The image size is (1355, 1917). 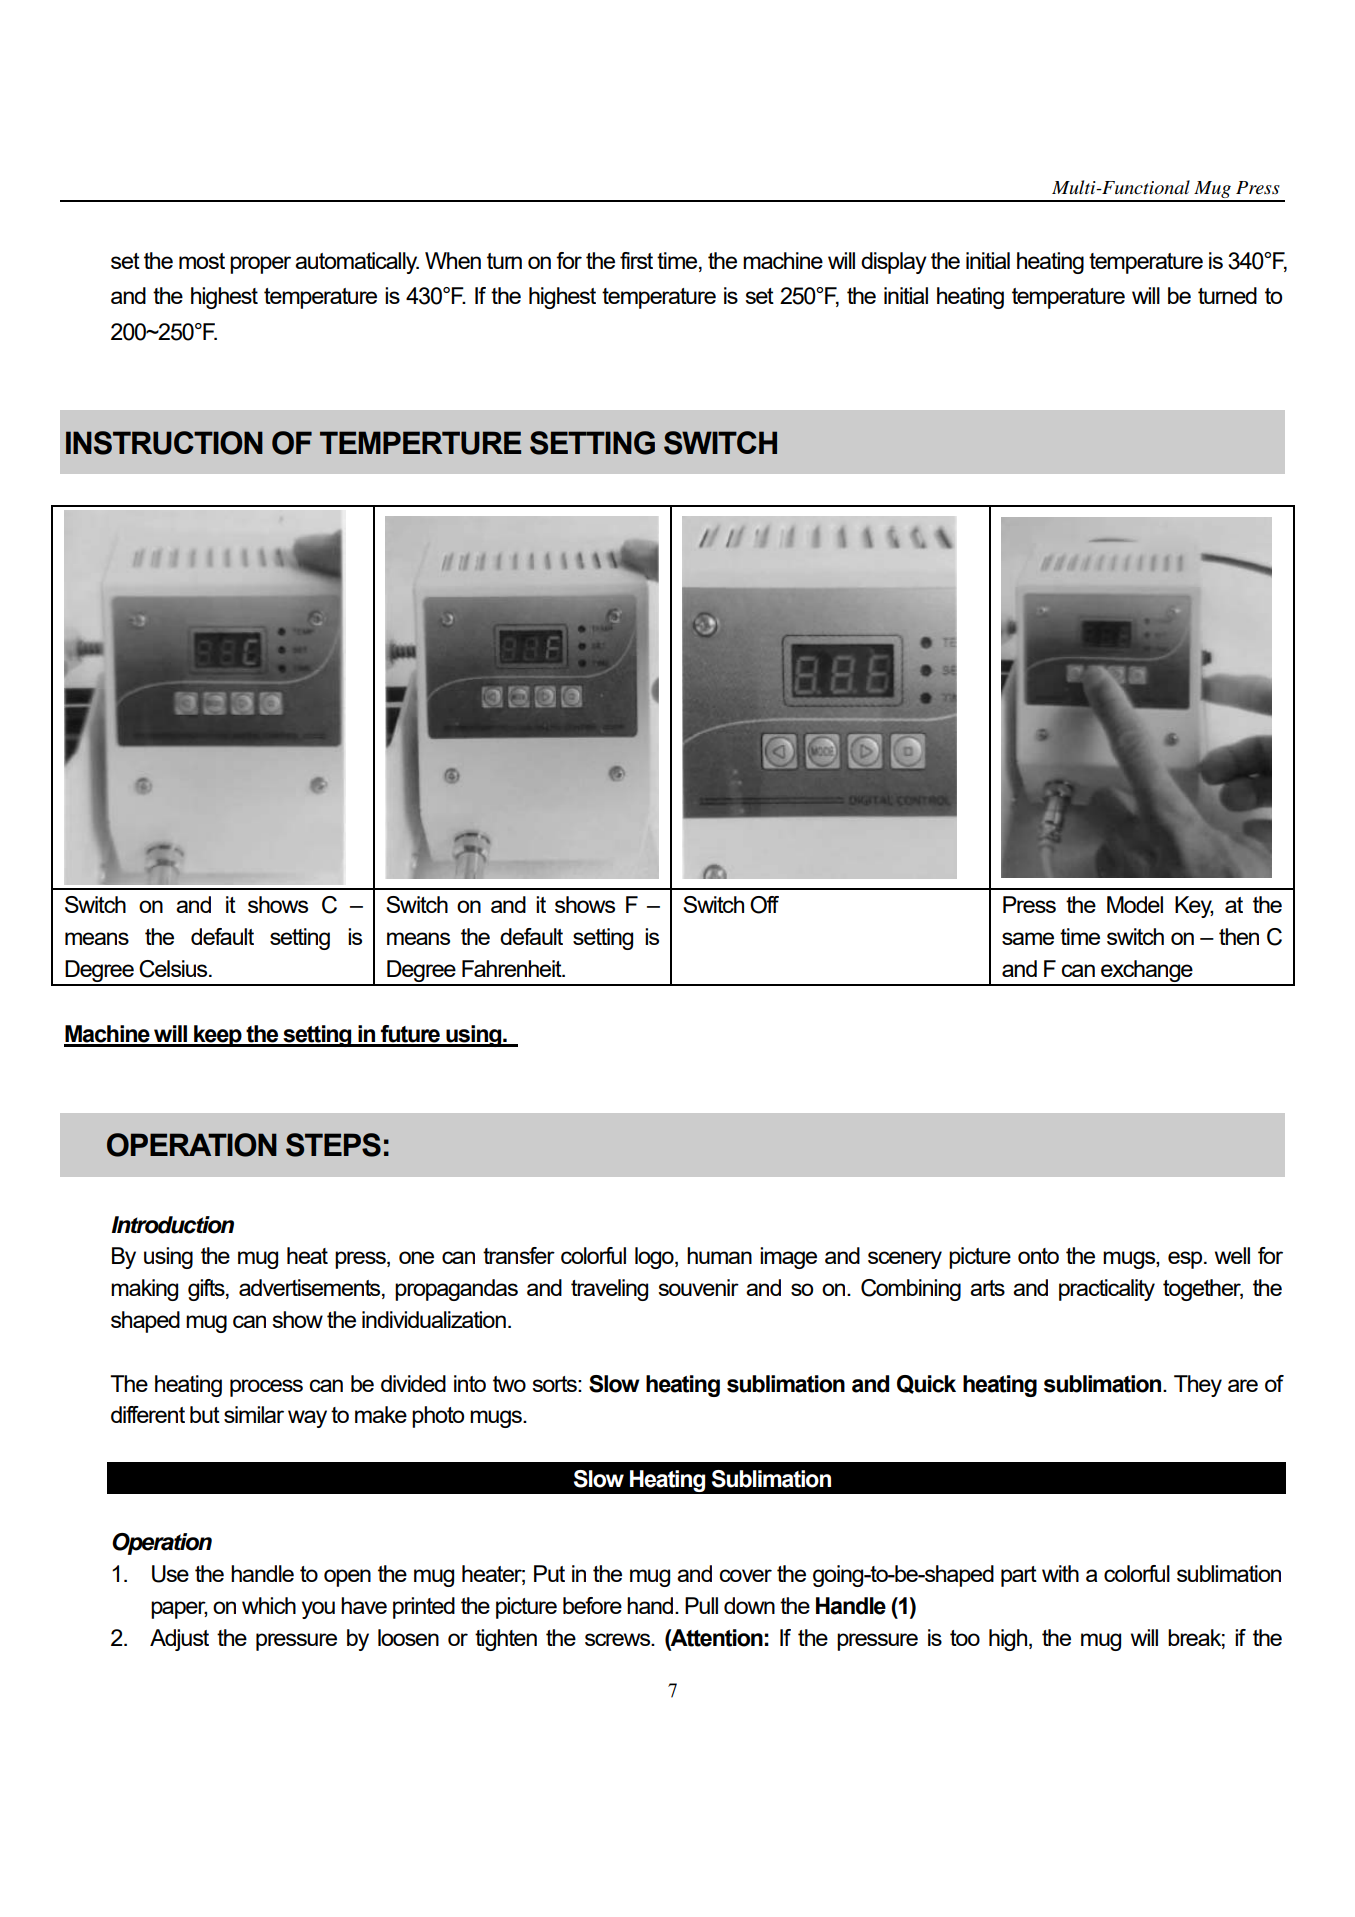 I want to click on Model, so click(x=1135, y=904).
